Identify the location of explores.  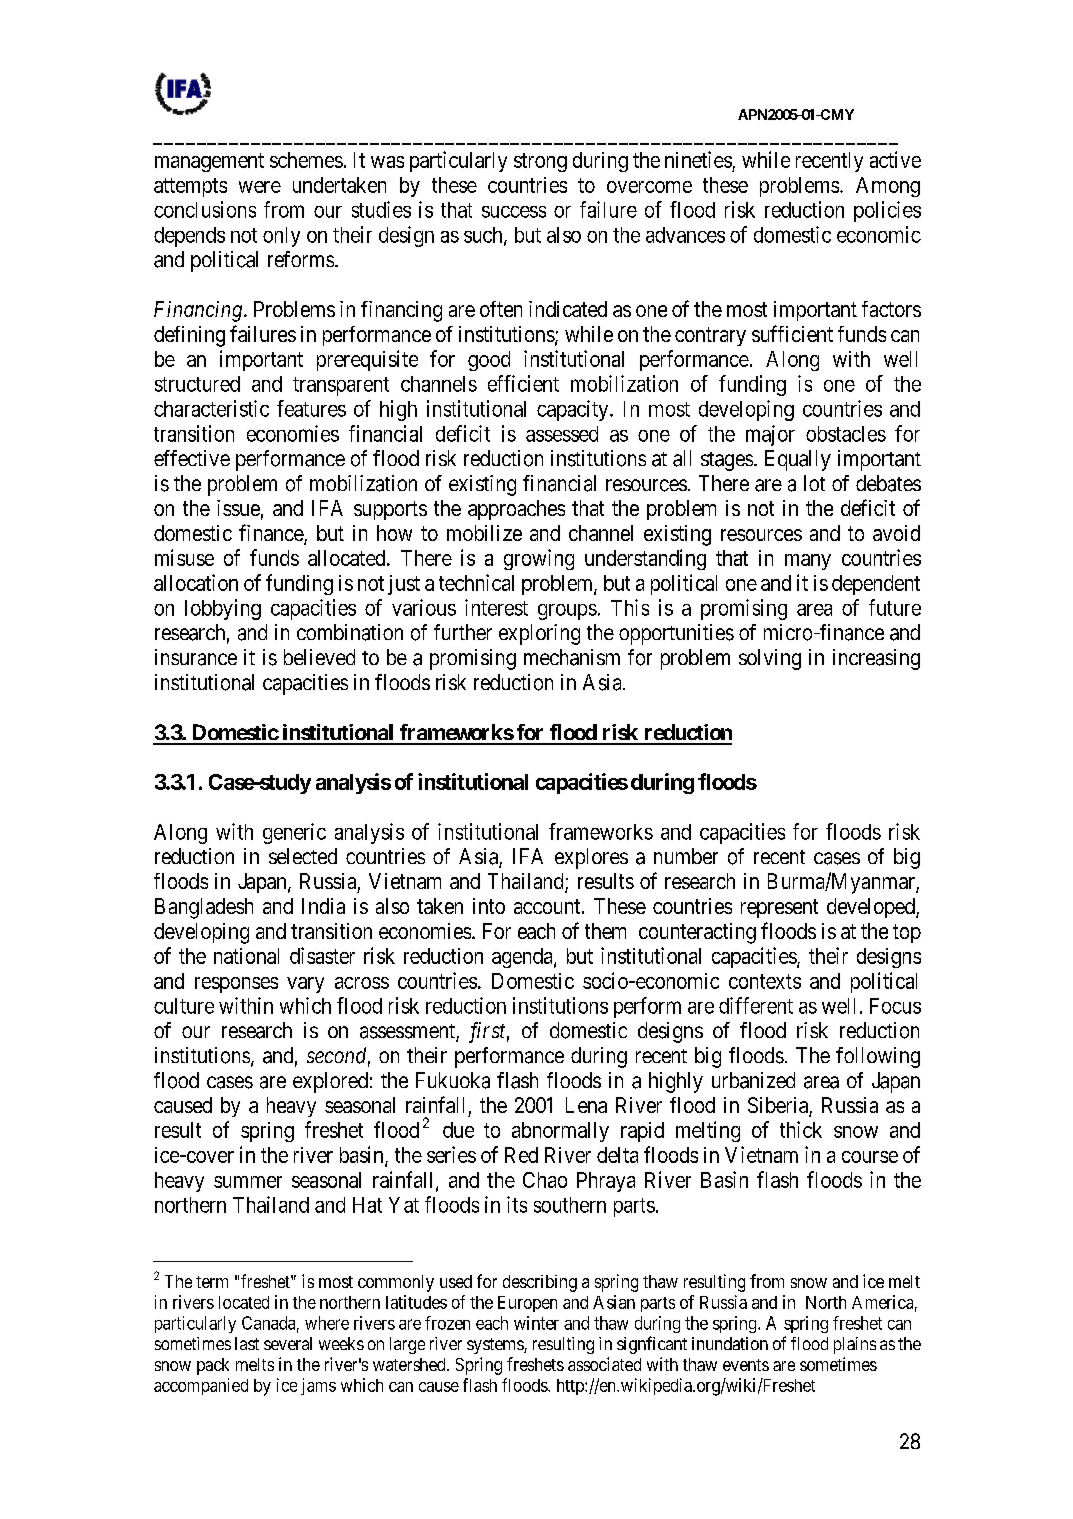
(591, 858).
